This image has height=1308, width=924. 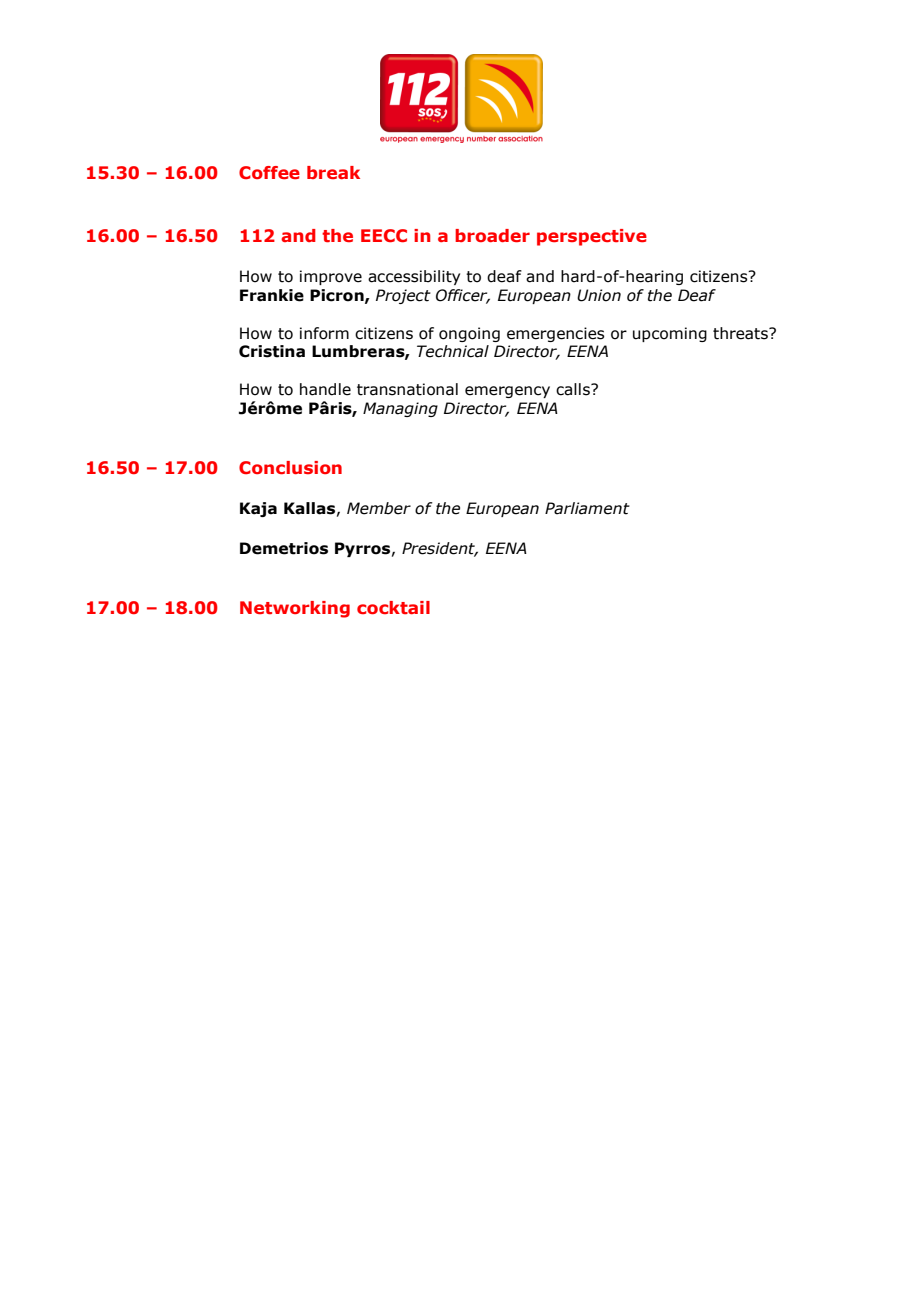 I want to click on Conclusion, so click(x=290, y=467).
